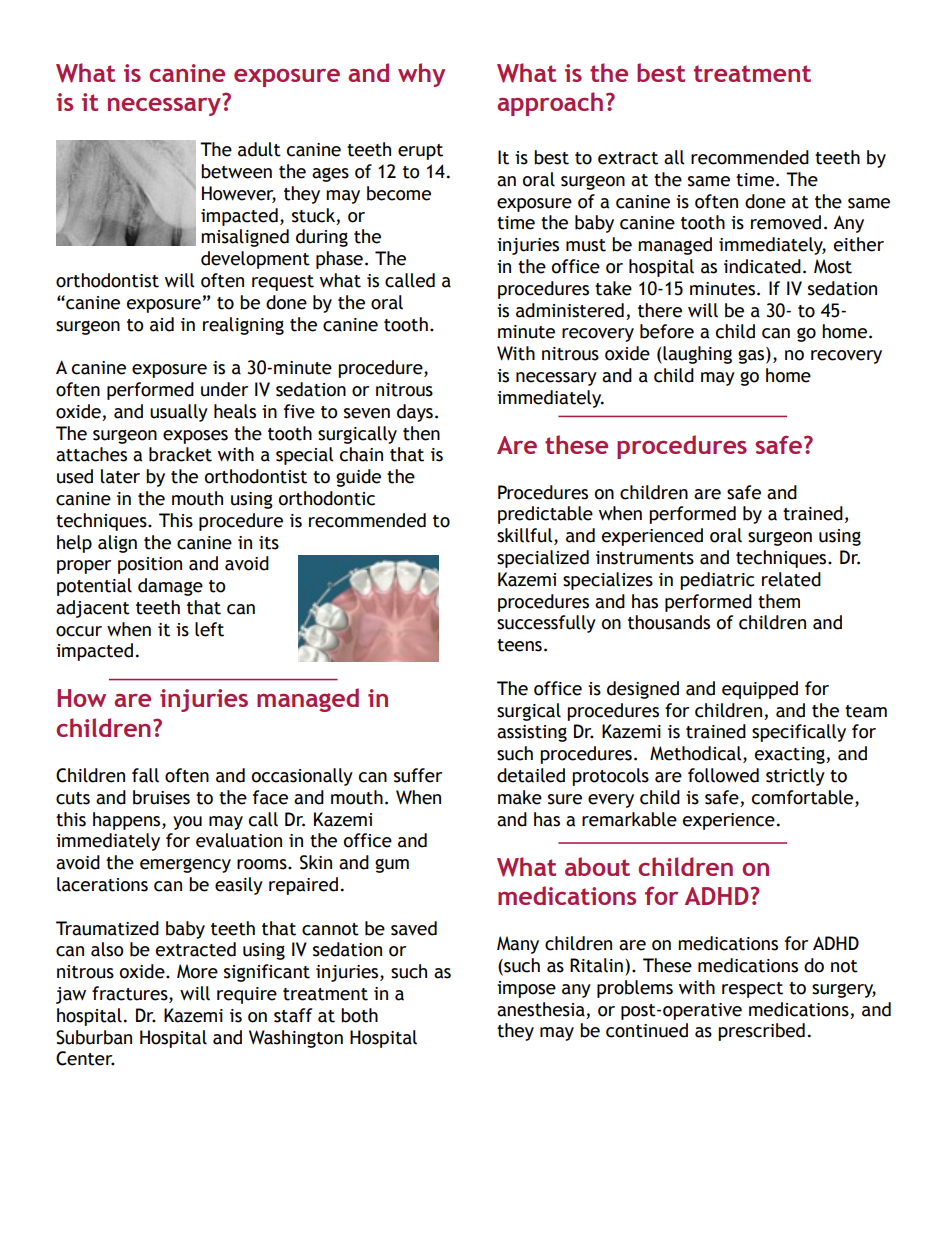 The width and height of the screenshot is (952, 1233). I want to click on skillful, so click(526, 536).
